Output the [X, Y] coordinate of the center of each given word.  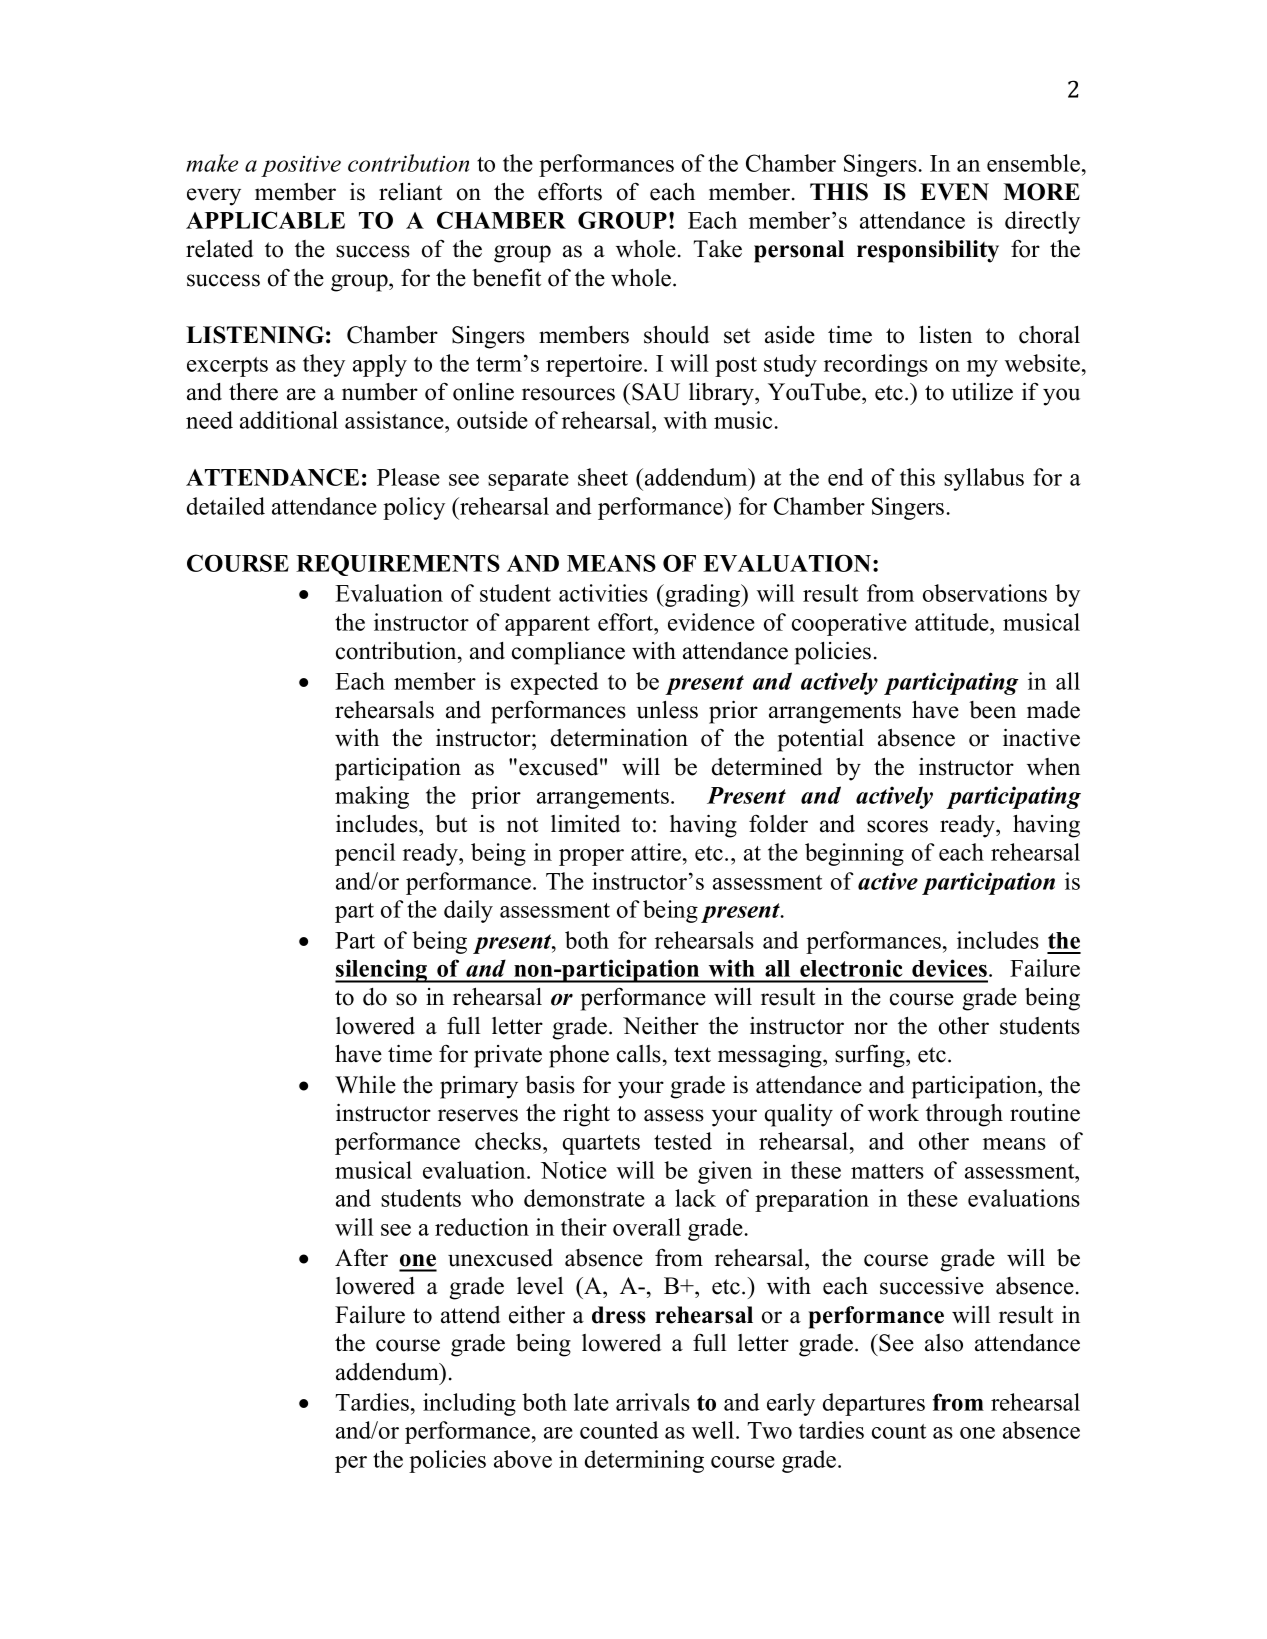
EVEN [954, 192]
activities [603, 593]
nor [871, 1028]
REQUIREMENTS [398, 565]
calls [639, 1054]
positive [301, 166]
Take [717, 249]
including [469, 1404]
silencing [382, 971]
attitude [953, 622]
